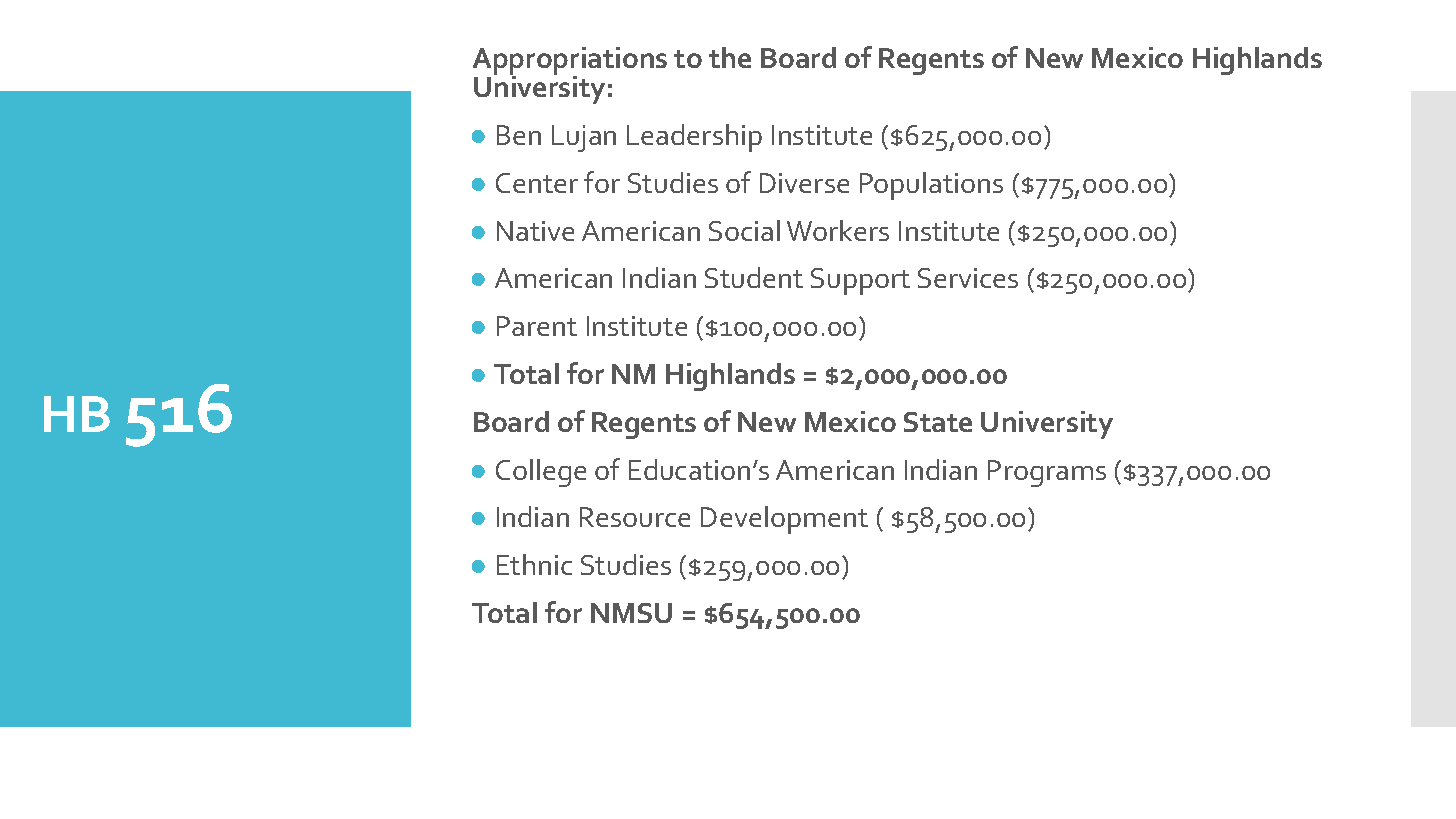 This screenshot has height=819, width=1456. Describe the element at coordinates (804, 183) in the screenshot. I see `Diverse` at that location.
